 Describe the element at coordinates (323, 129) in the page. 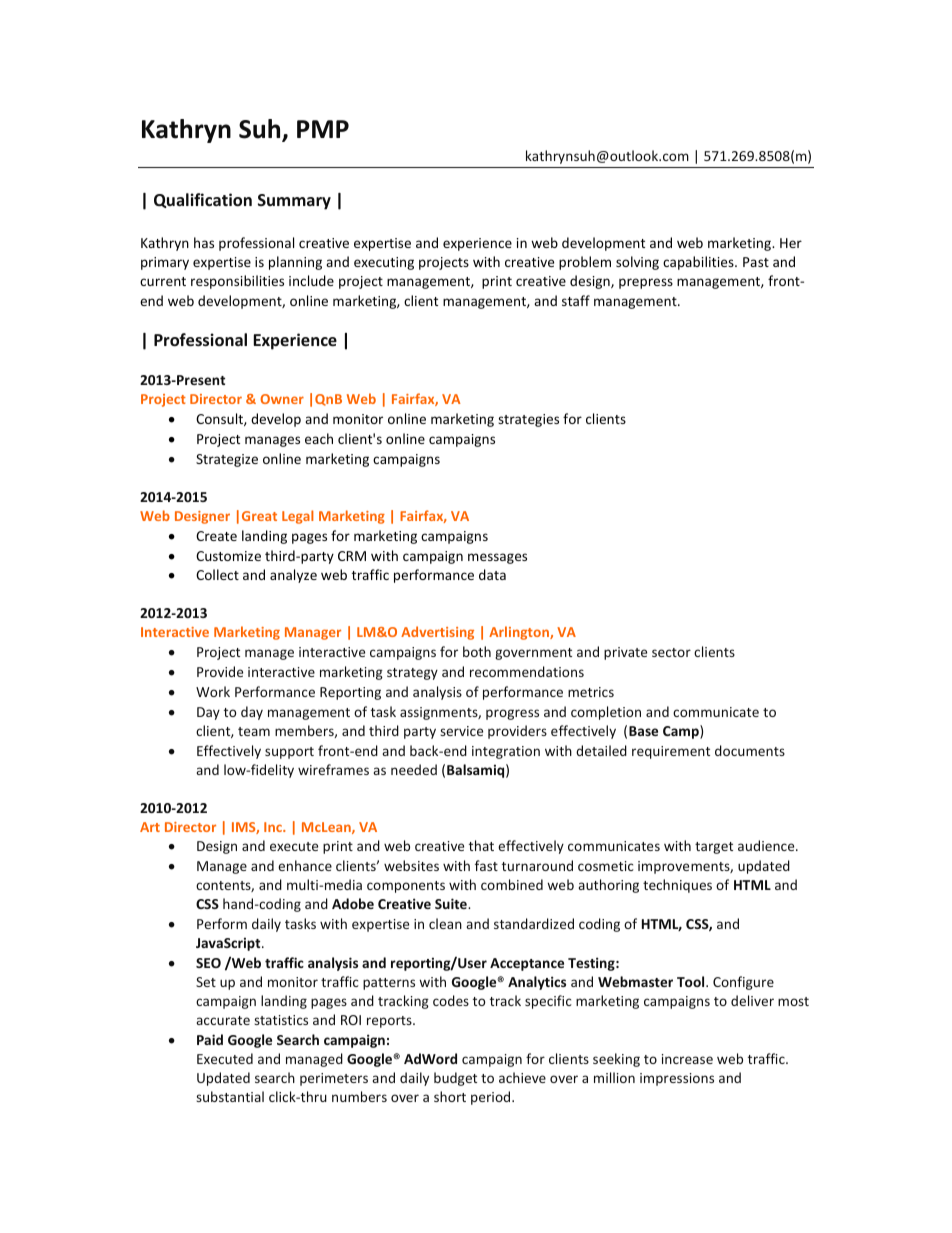

I see `PMP` at that location.
